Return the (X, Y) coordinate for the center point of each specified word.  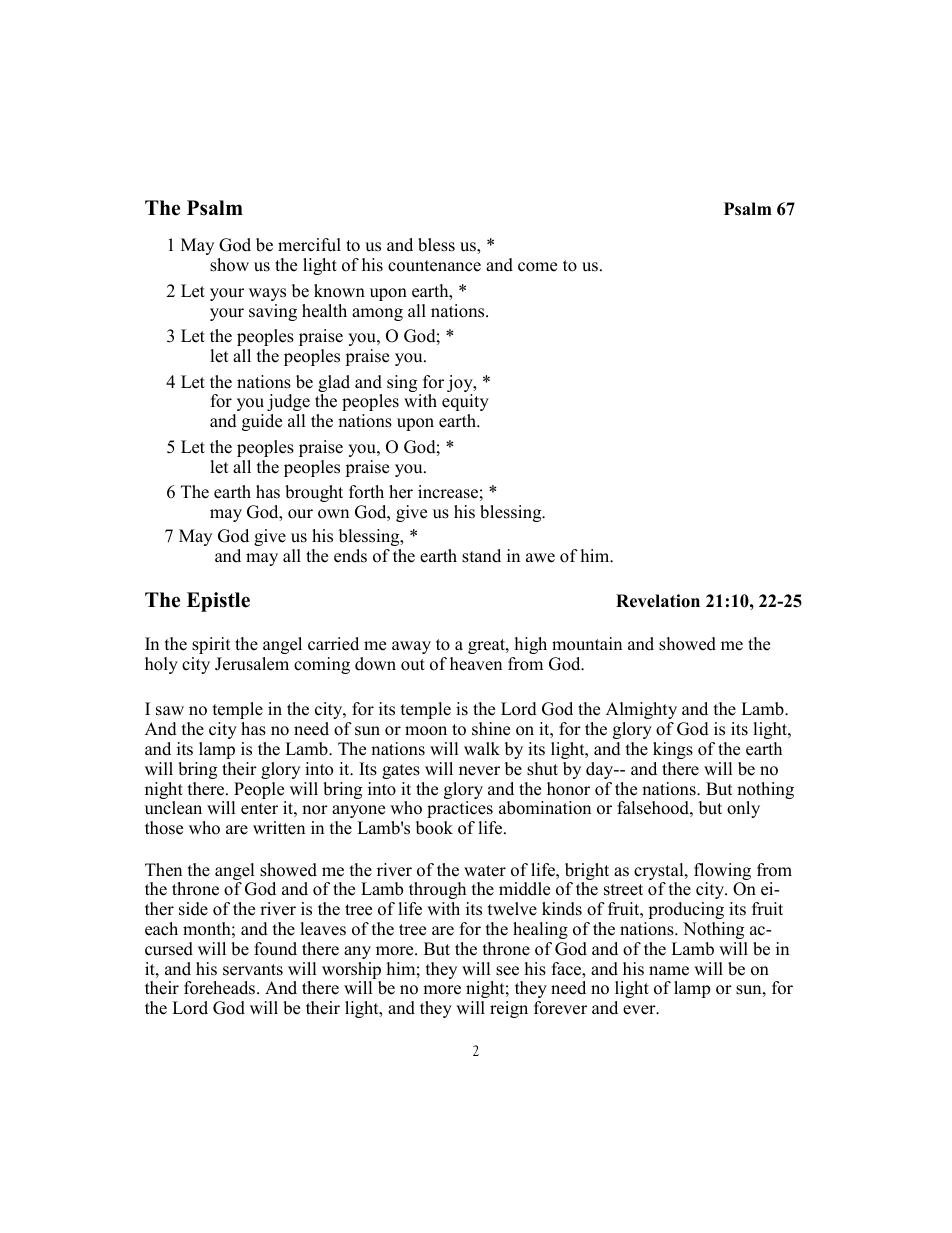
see (507, 971)
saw (170, 711)
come (537, 267)
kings (673, 750)
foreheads (221, 988)
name (669, 971)
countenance (434, 266)
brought (314, 493)
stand (481, 556)
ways (267, 294)
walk (482, 748)
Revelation (658, 601)
